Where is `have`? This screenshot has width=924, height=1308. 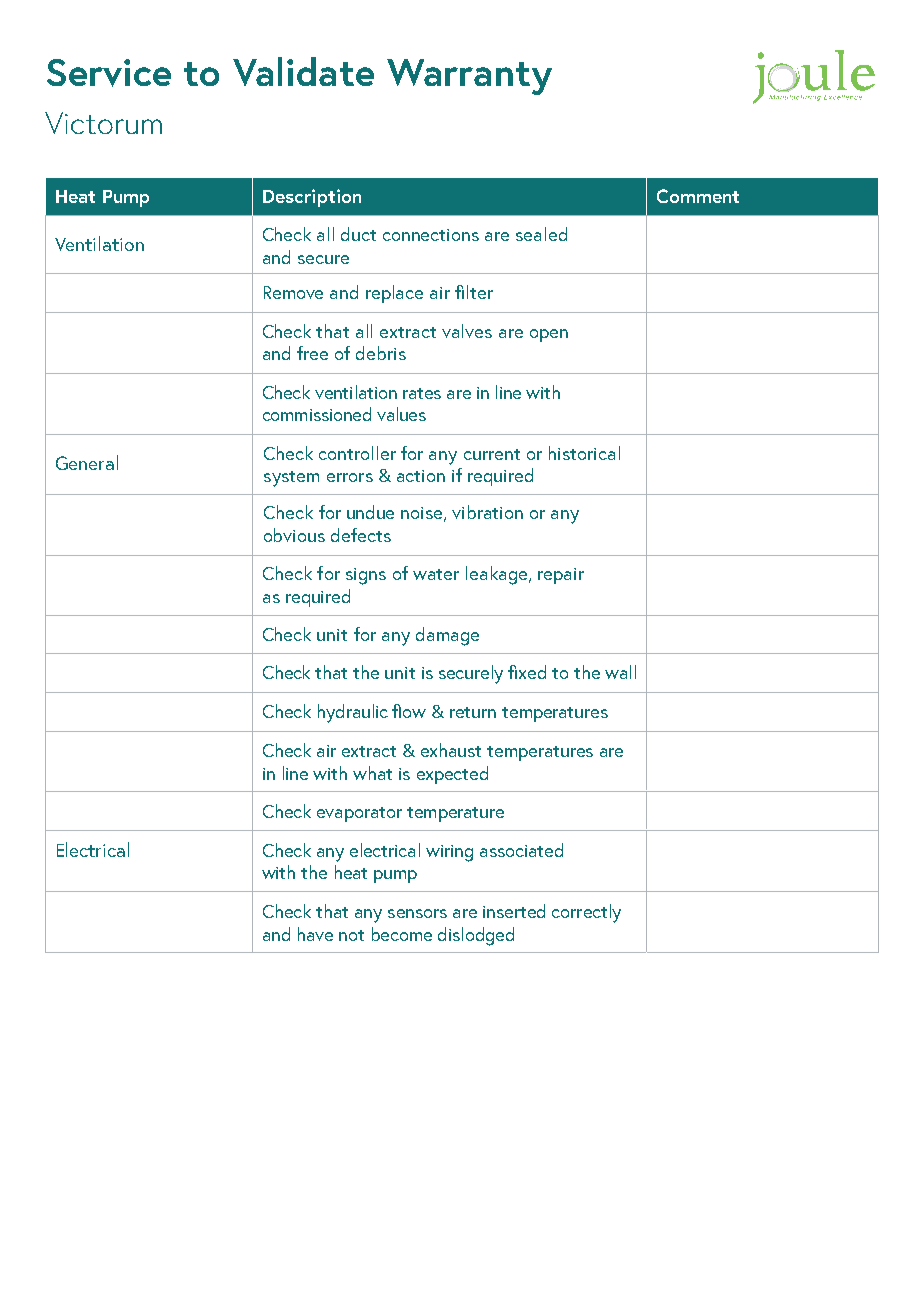 have is located at coordinates (315, 934).
